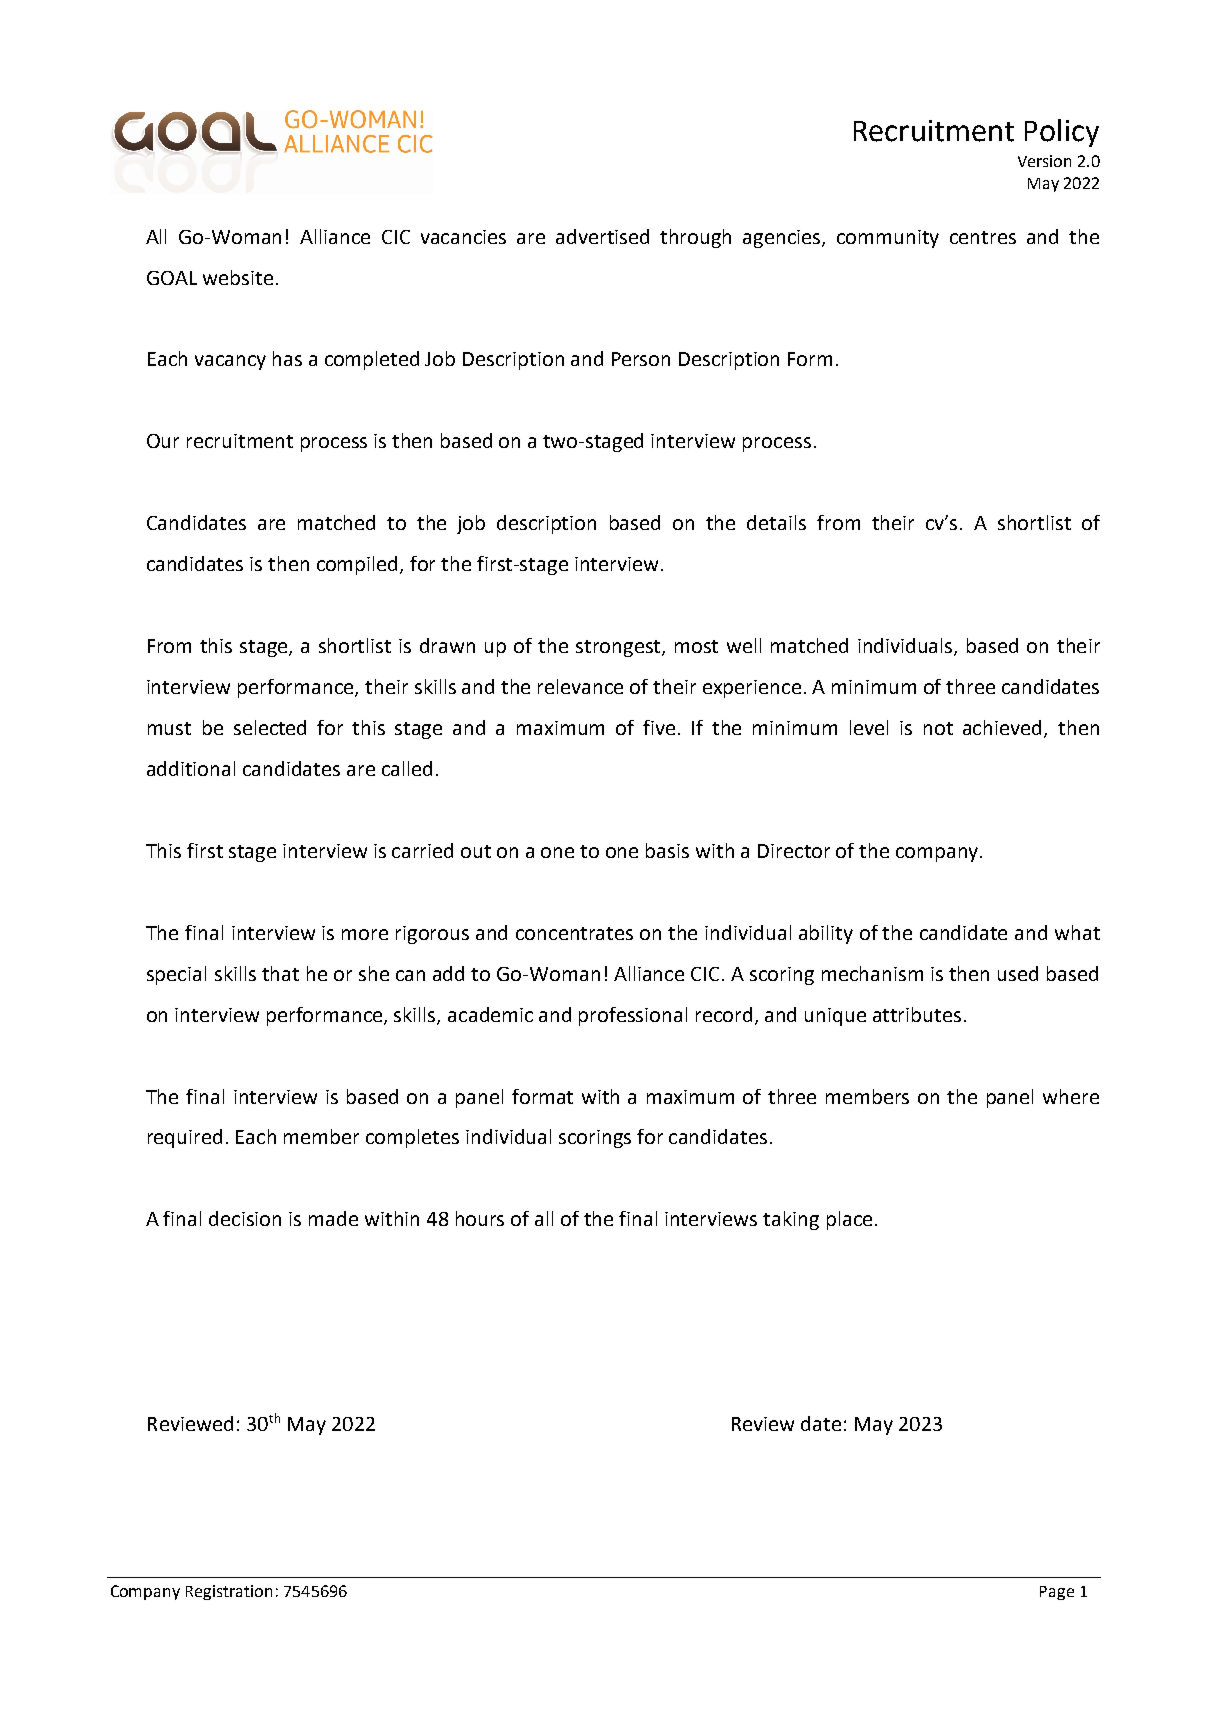  What do you see at coordinates (365, 934) in the screenshot?
I see `more` at bounding box center [365, 934].
